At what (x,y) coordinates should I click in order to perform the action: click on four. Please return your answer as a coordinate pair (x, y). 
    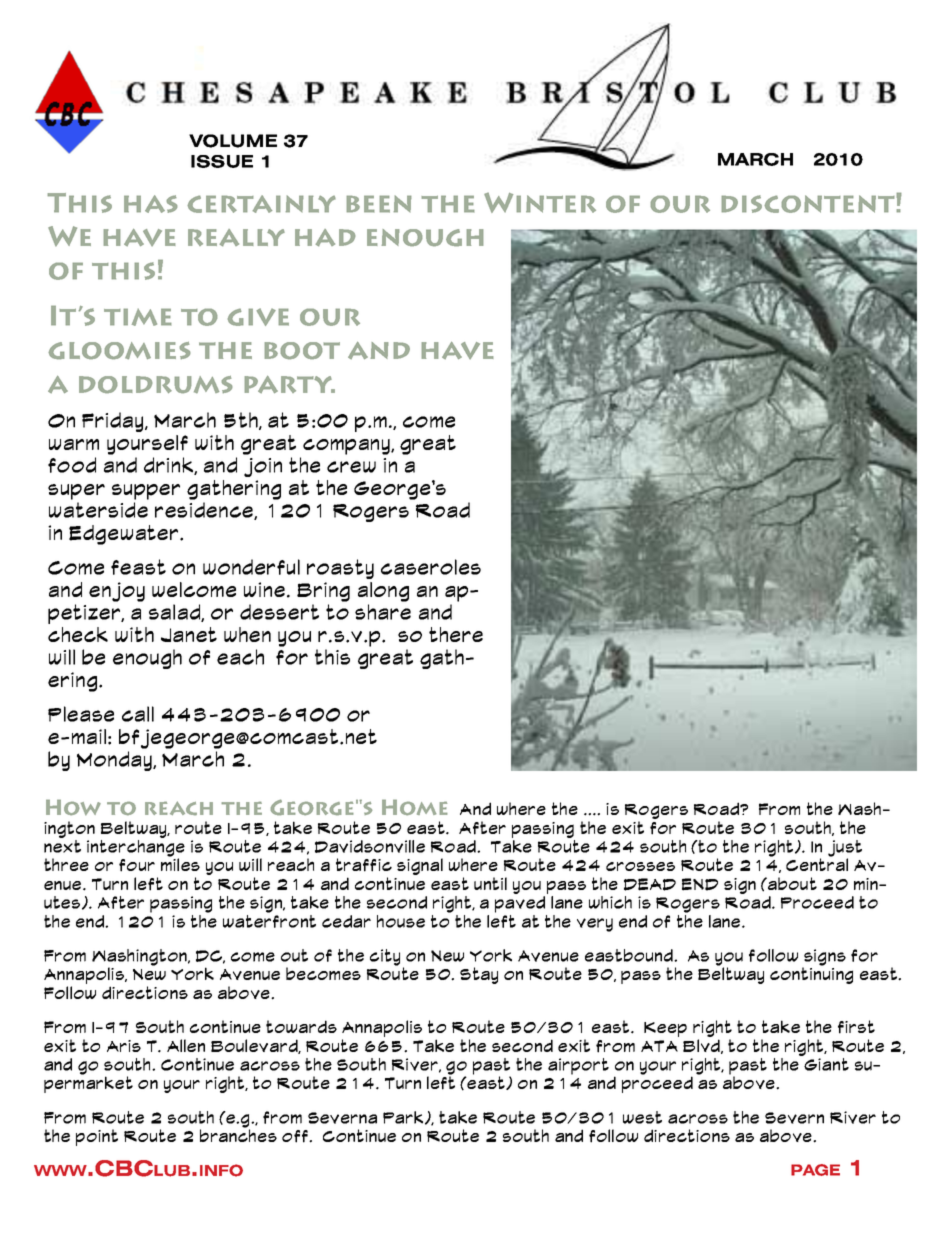
    Looking at the image, I should click on (137, 865).
